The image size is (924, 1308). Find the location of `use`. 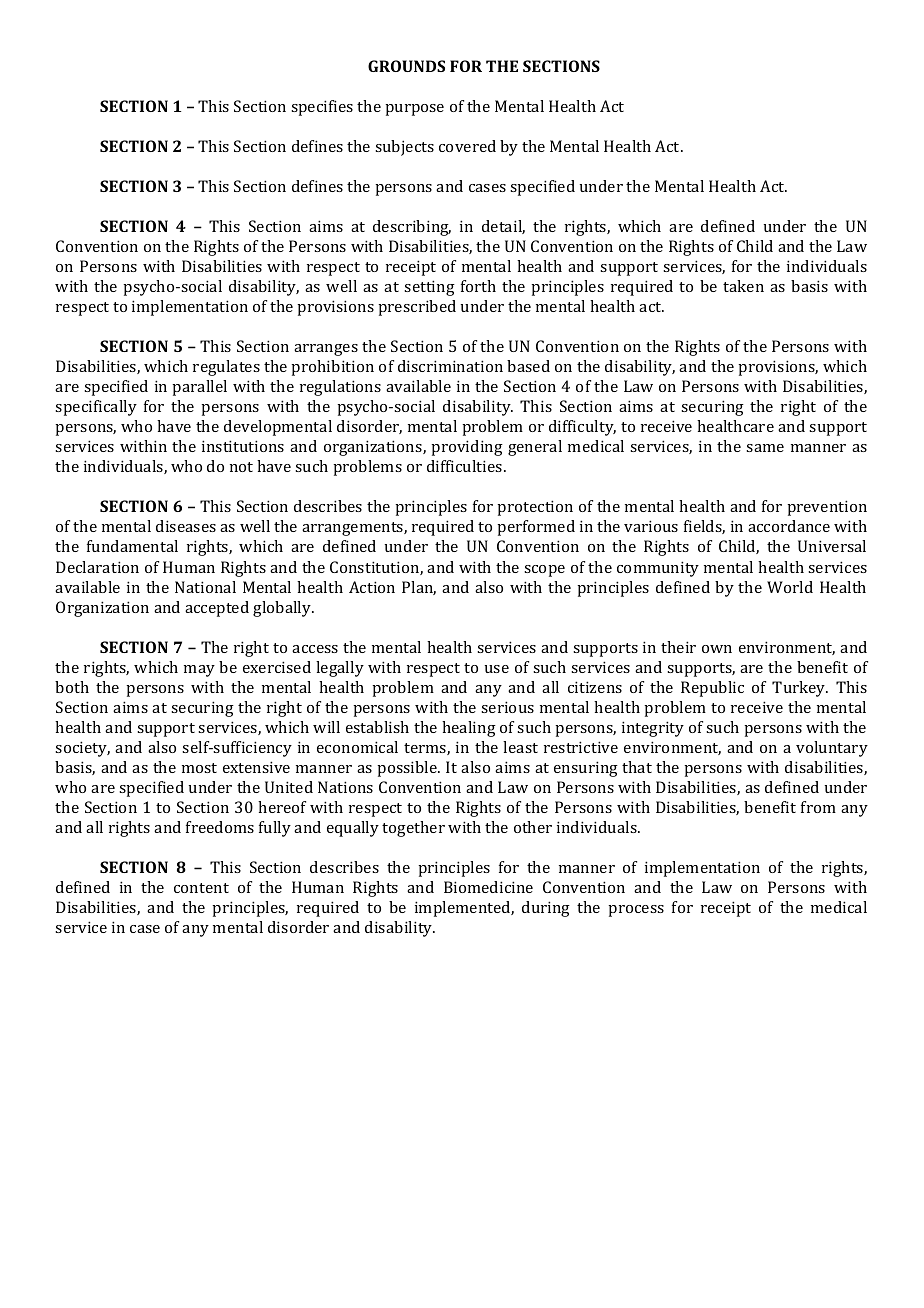

use is located at coordinates (497, 669).
